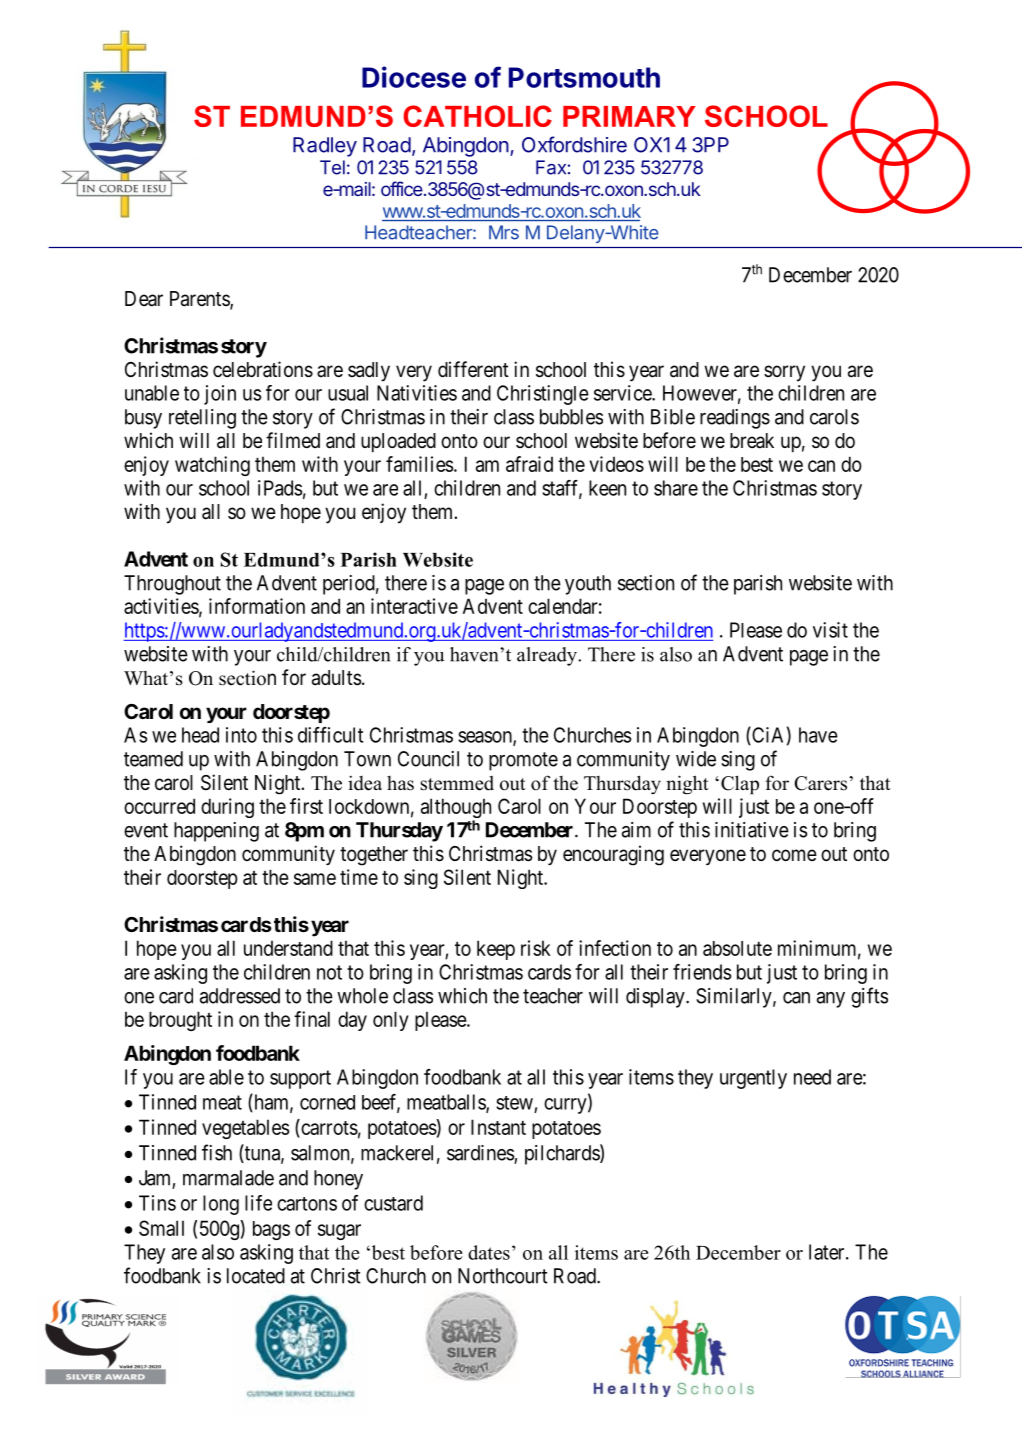 The height and width of the document is (1445, 1022). I want to click on PRIMARY, so click(629, 116).
